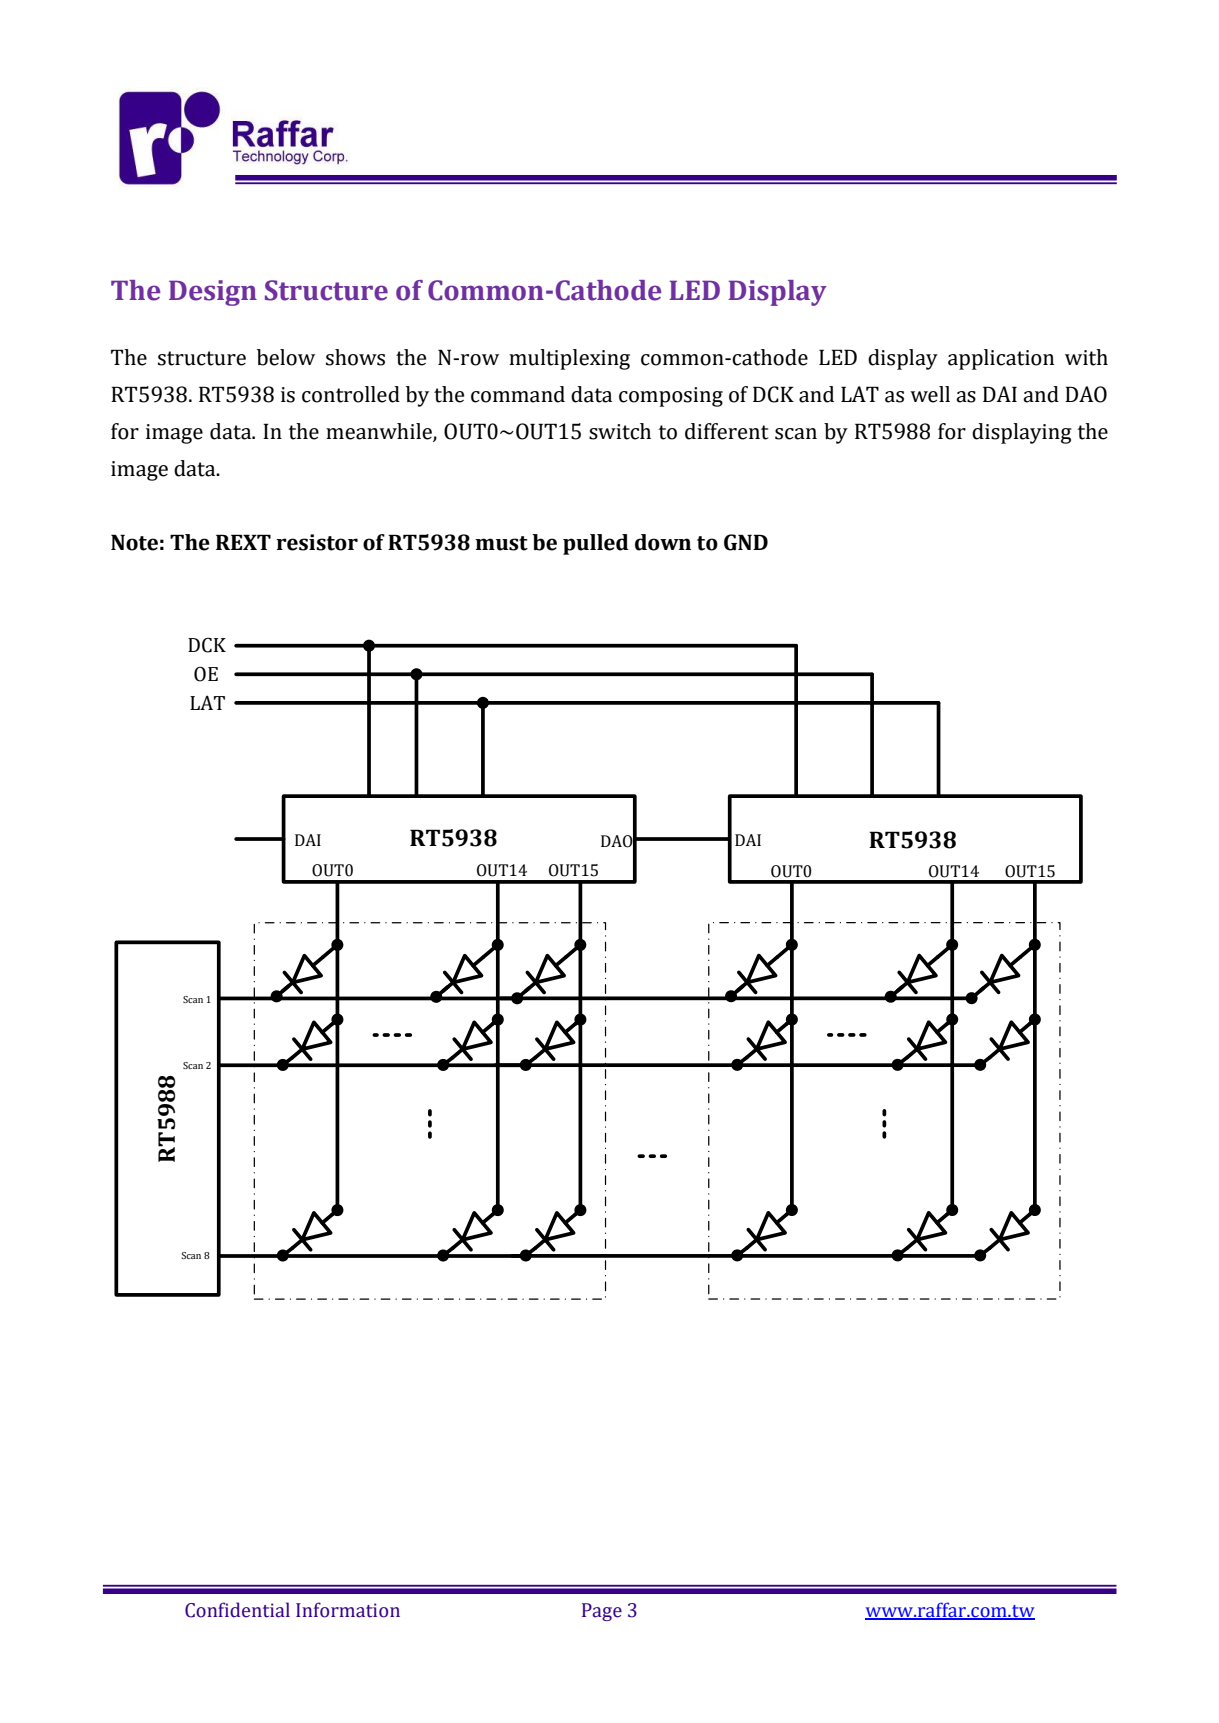 The image size is (1219, 1723). I want to click on pulled, so click(596, 544).
